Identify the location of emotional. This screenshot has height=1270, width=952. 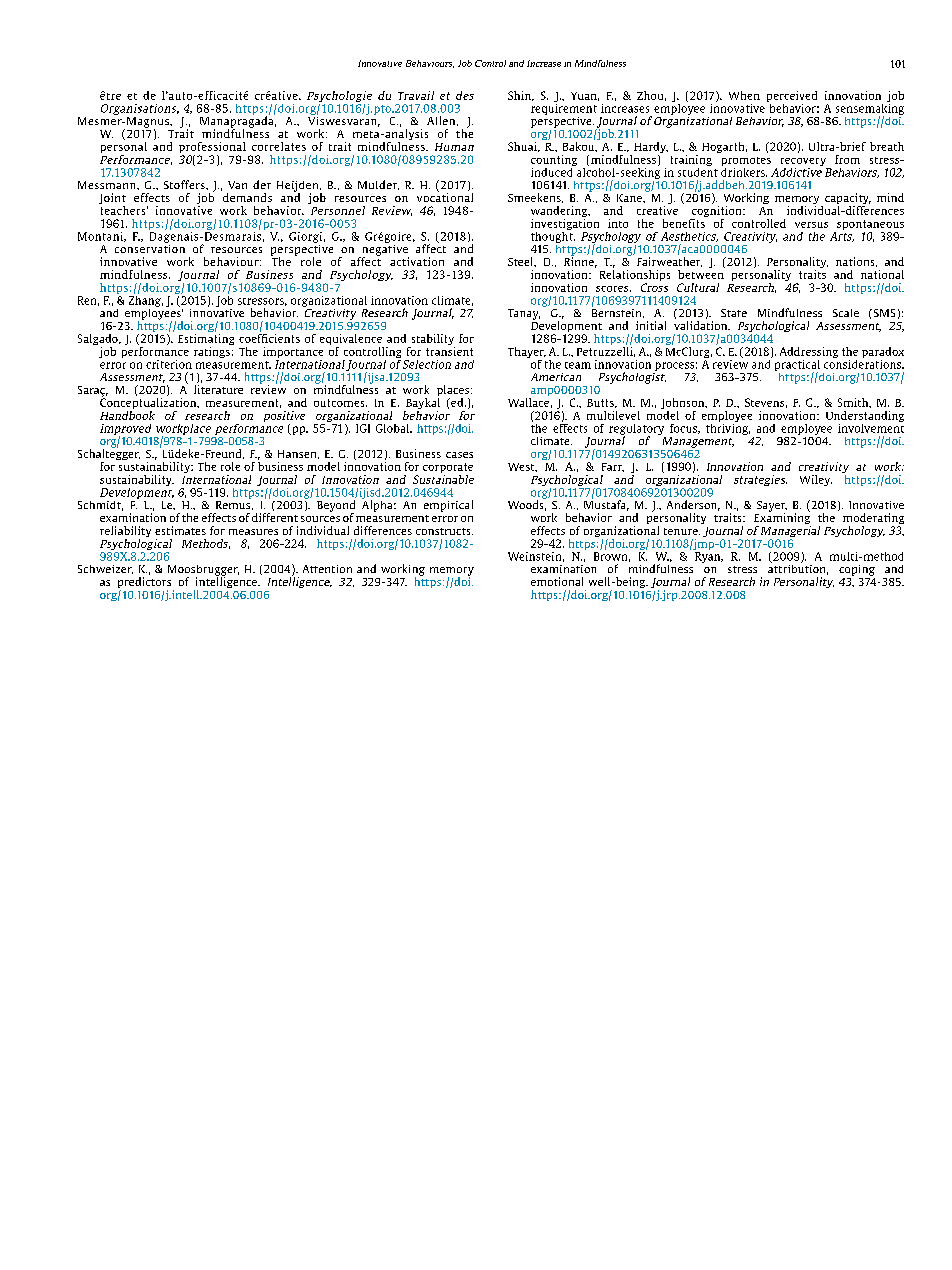
(557, 581).
